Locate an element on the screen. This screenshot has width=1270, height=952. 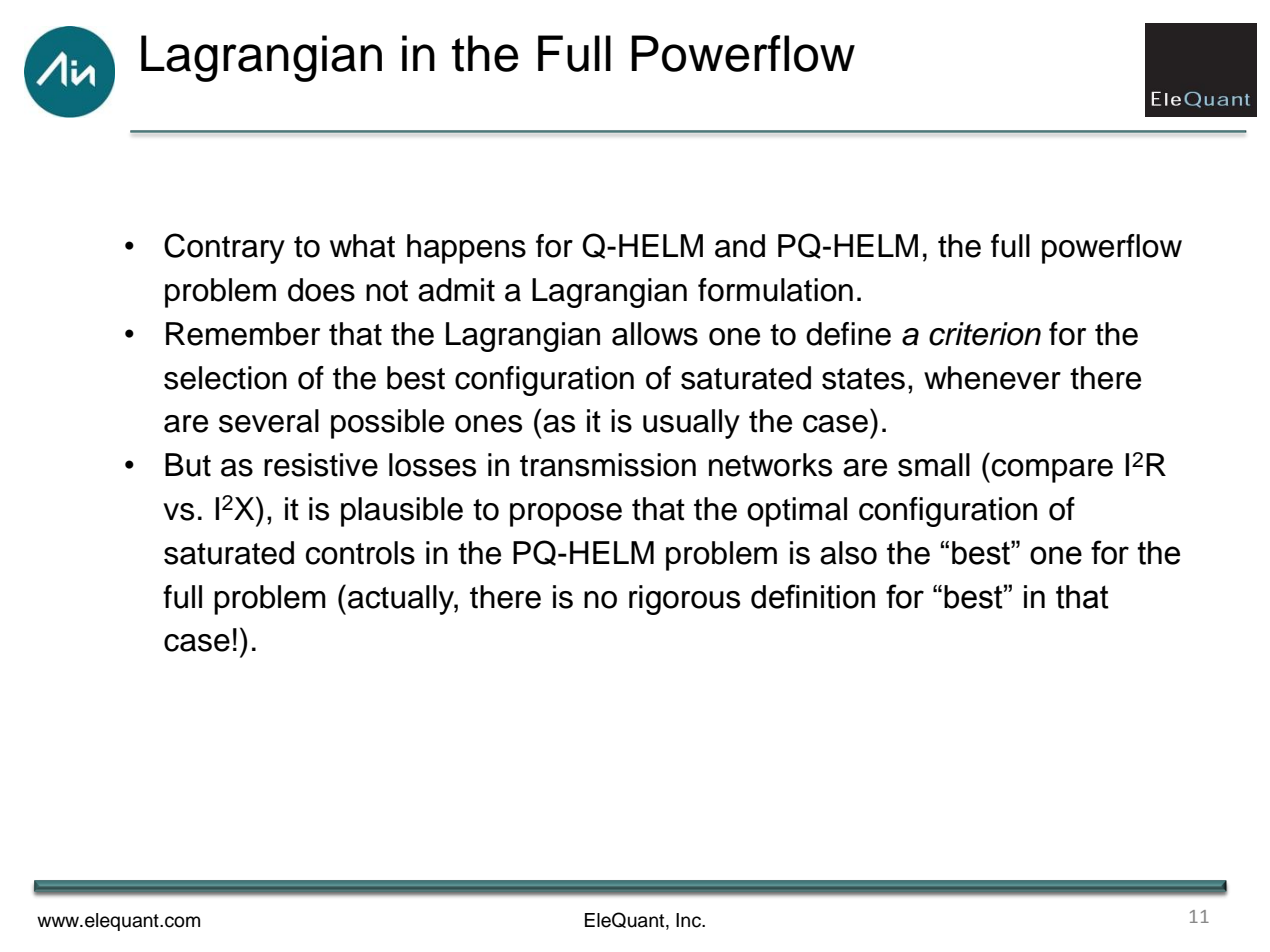
Inc is located at coordinates (689, 920).
